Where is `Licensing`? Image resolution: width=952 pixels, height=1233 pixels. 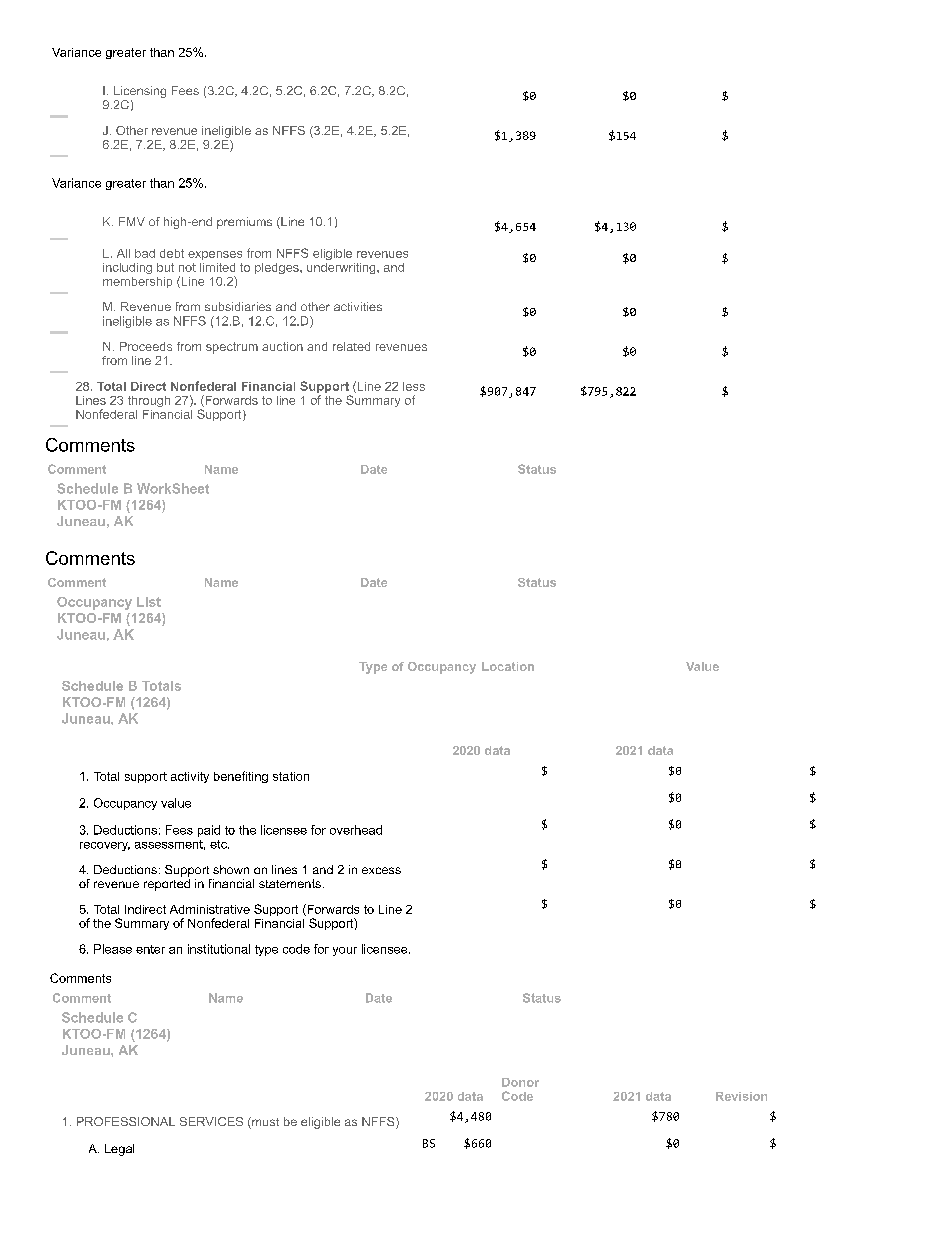 Licensing is located at coordinates (140, 93).
